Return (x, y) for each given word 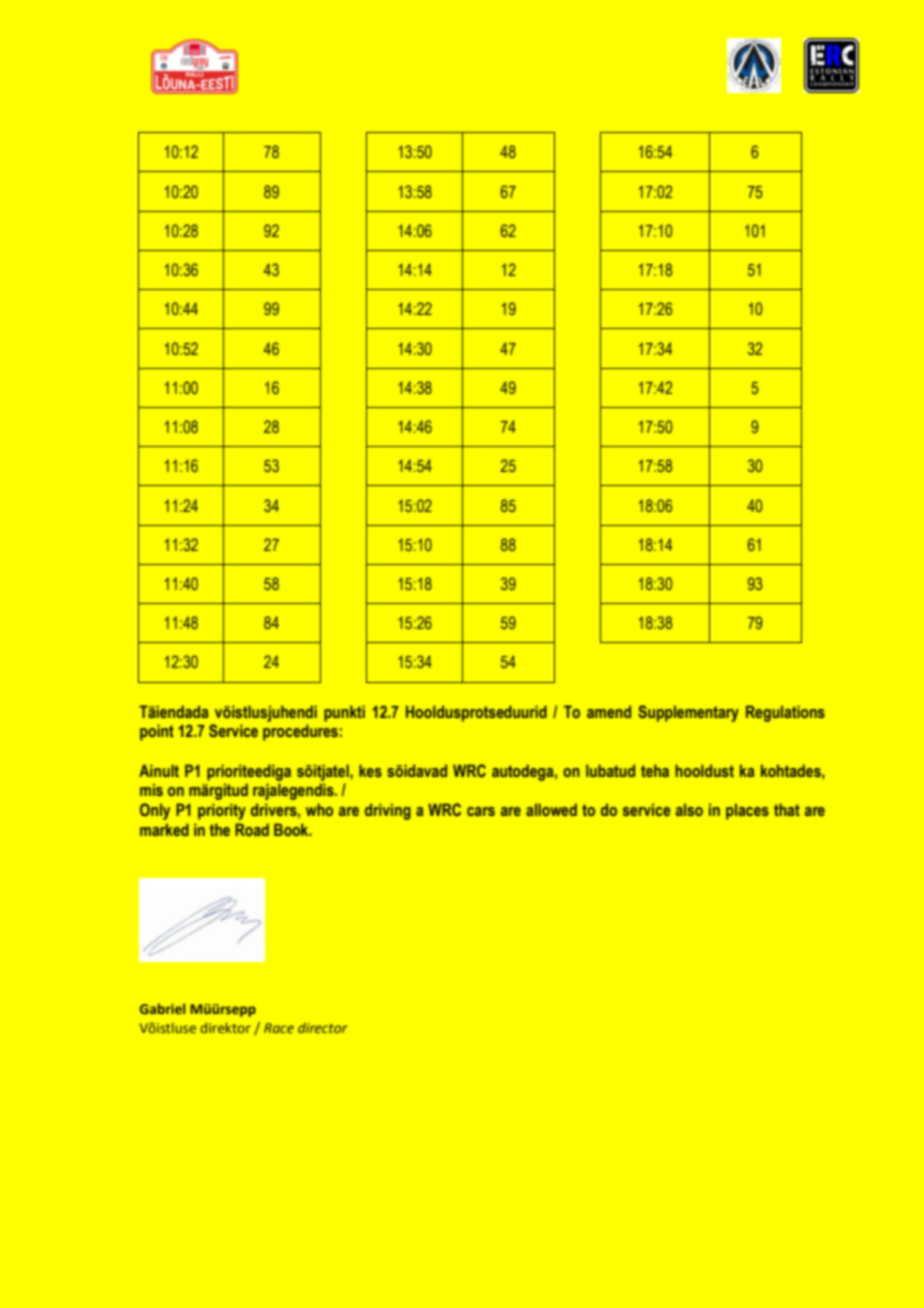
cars (481, 811)
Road (252, 829)
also (689, 809)
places (747, 811)
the (220, 829)
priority (222, 811)
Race (279, 1028)
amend (609, 711)
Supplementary (688, 713)
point (157, 732)
